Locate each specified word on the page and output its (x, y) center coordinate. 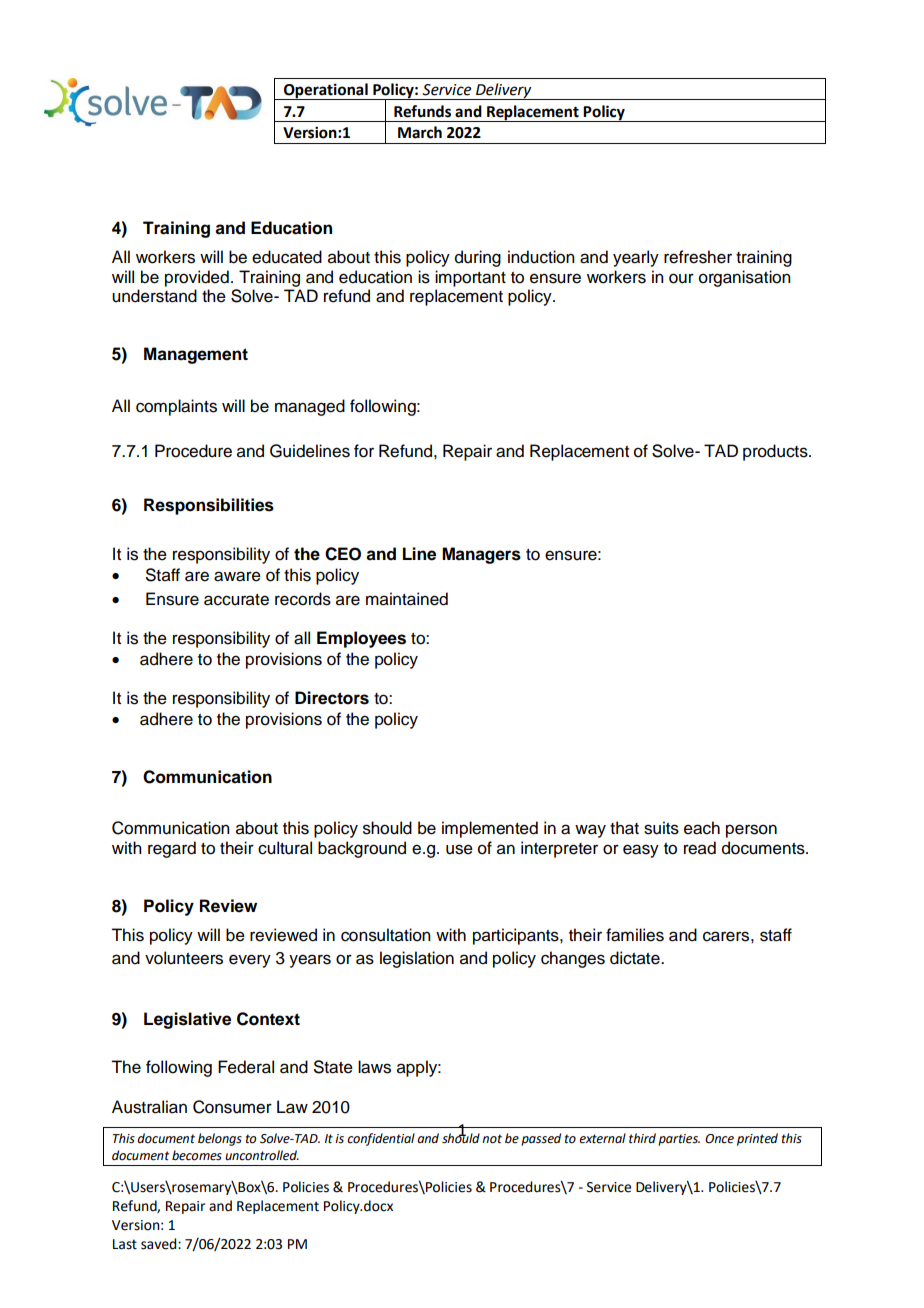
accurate (236, 600)
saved (160, 1244)
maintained (407, 599)
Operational (326, 91)
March (420, 132)
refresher (698, 257)
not (492, 1139)
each (702, 828)
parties (679, 1140)
